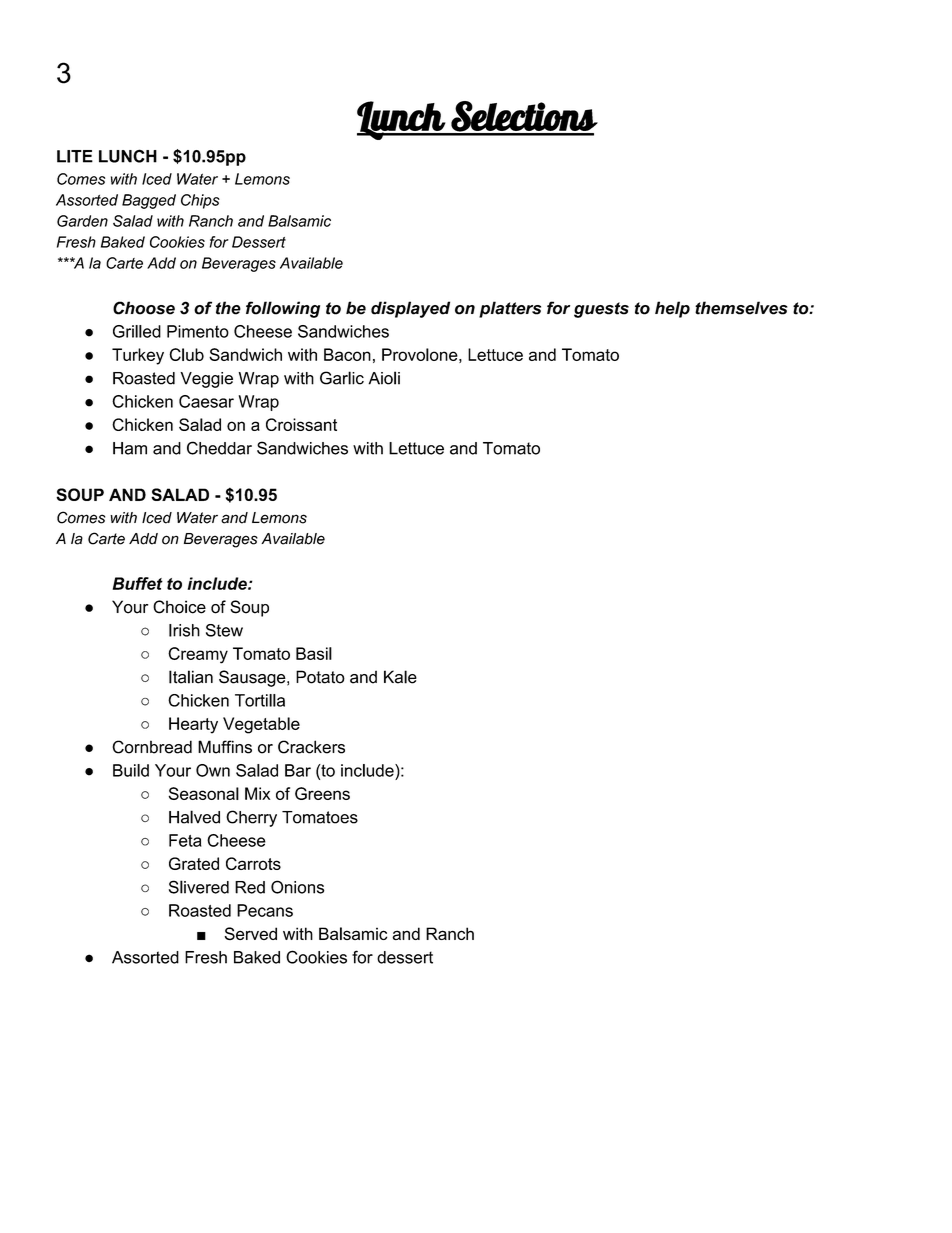 The width and height of the screenshot is (952, 1233). Describe the element at coordinates (672, 309) in the screenshot. I see `help` at that location.
